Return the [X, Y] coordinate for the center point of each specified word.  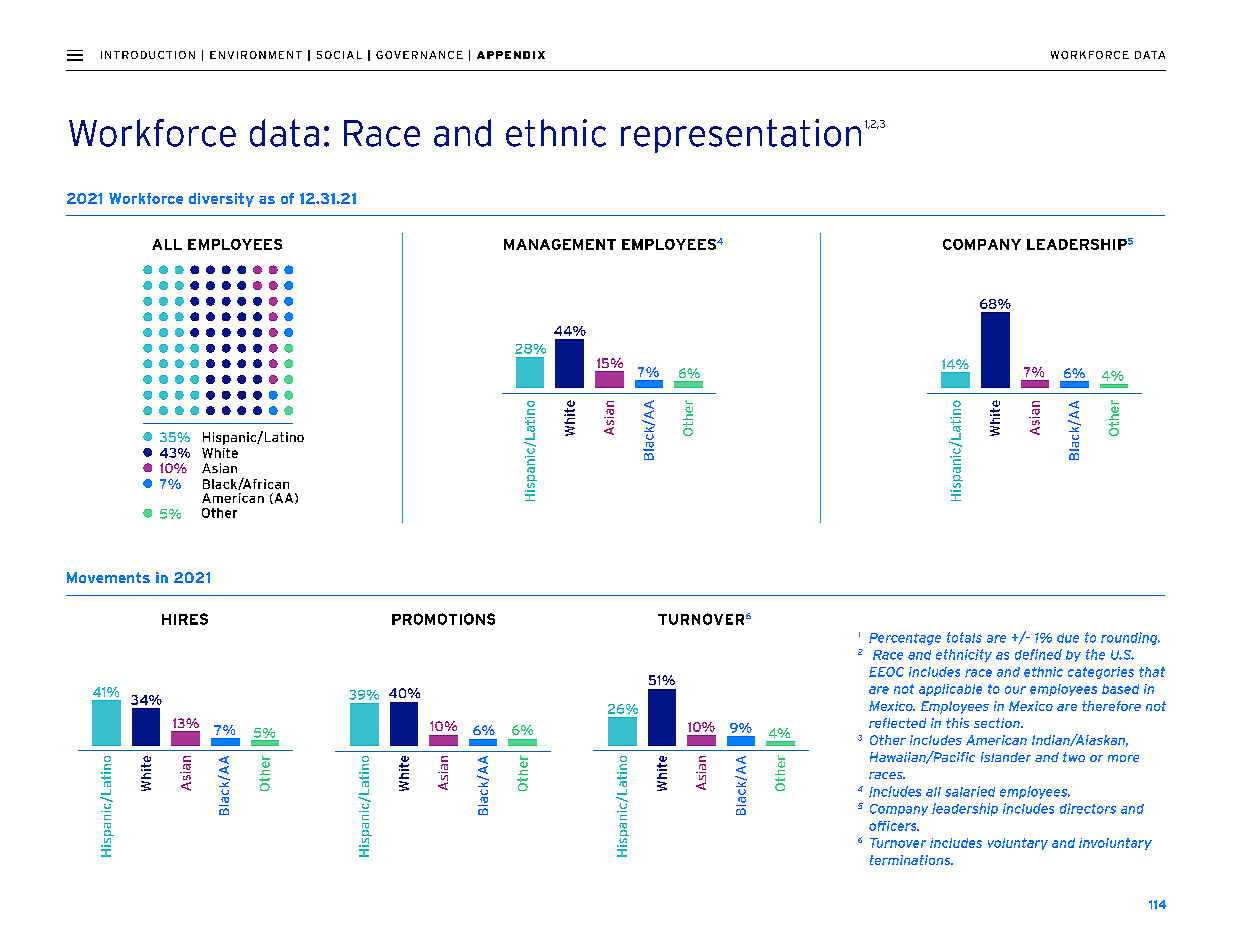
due [1068, 638]
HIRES [185, 619]
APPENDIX [511, 55]
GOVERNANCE [419, 55]
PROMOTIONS [443, 619]
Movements [108, 577]
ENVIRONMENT [256, 55]
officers [894, 826]
